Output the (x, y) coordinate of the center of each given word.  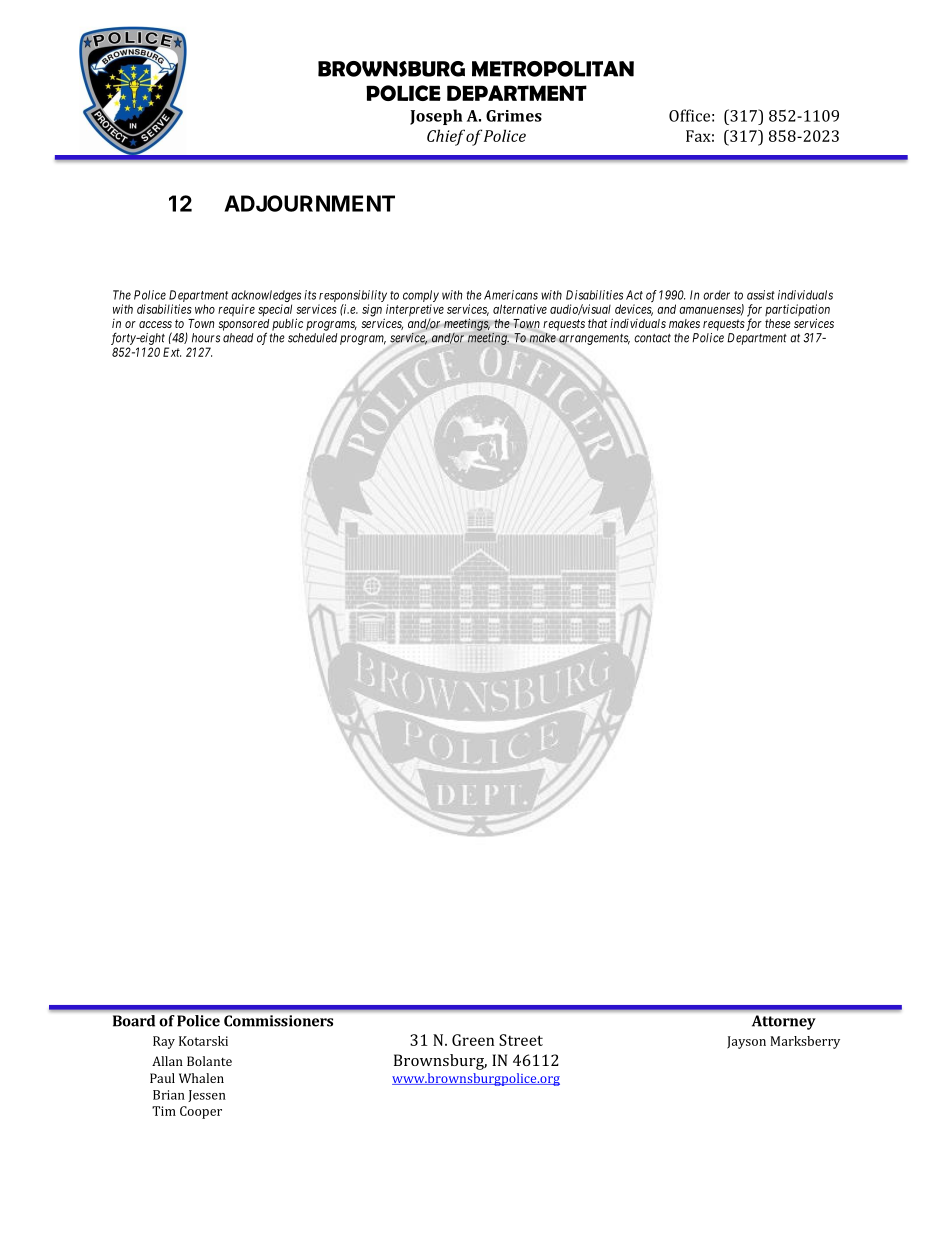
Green (473, 1040)
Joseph (436, 117)
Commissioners (278, 1021)
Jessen (207, 1096)
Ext (172, 352)
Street (521, 1040)
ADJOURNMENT (309, 203)
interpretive (414, 311)
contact (652, 338)
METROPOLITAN (553, 69)
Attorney (784, 1022)
